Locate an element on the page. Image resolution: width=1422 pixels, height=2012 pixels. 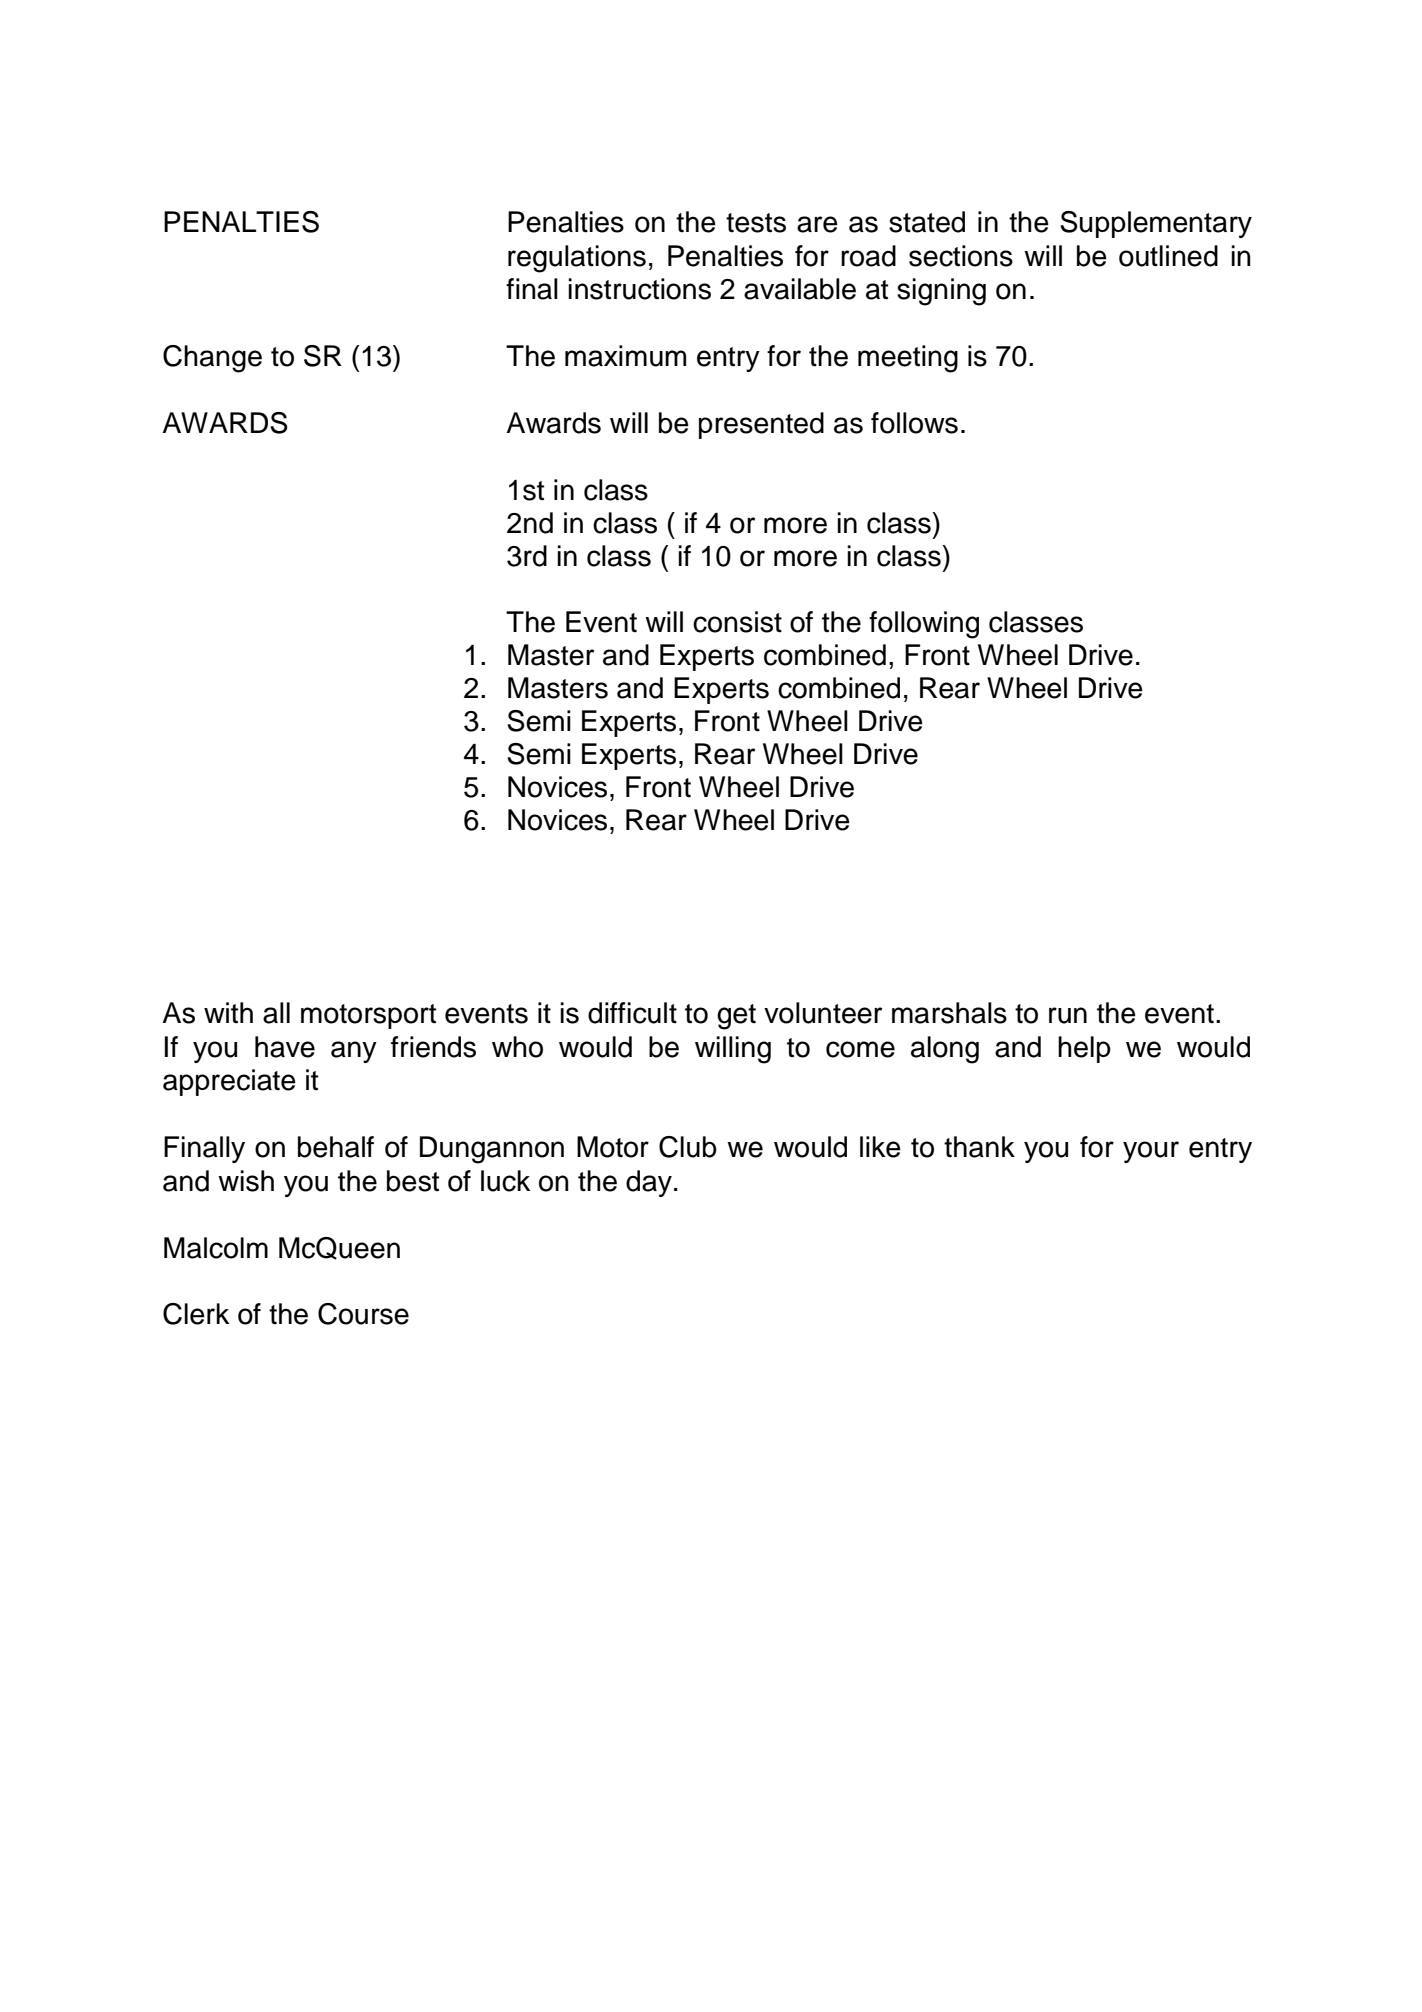
with is located at coordinates (228, 1013).
